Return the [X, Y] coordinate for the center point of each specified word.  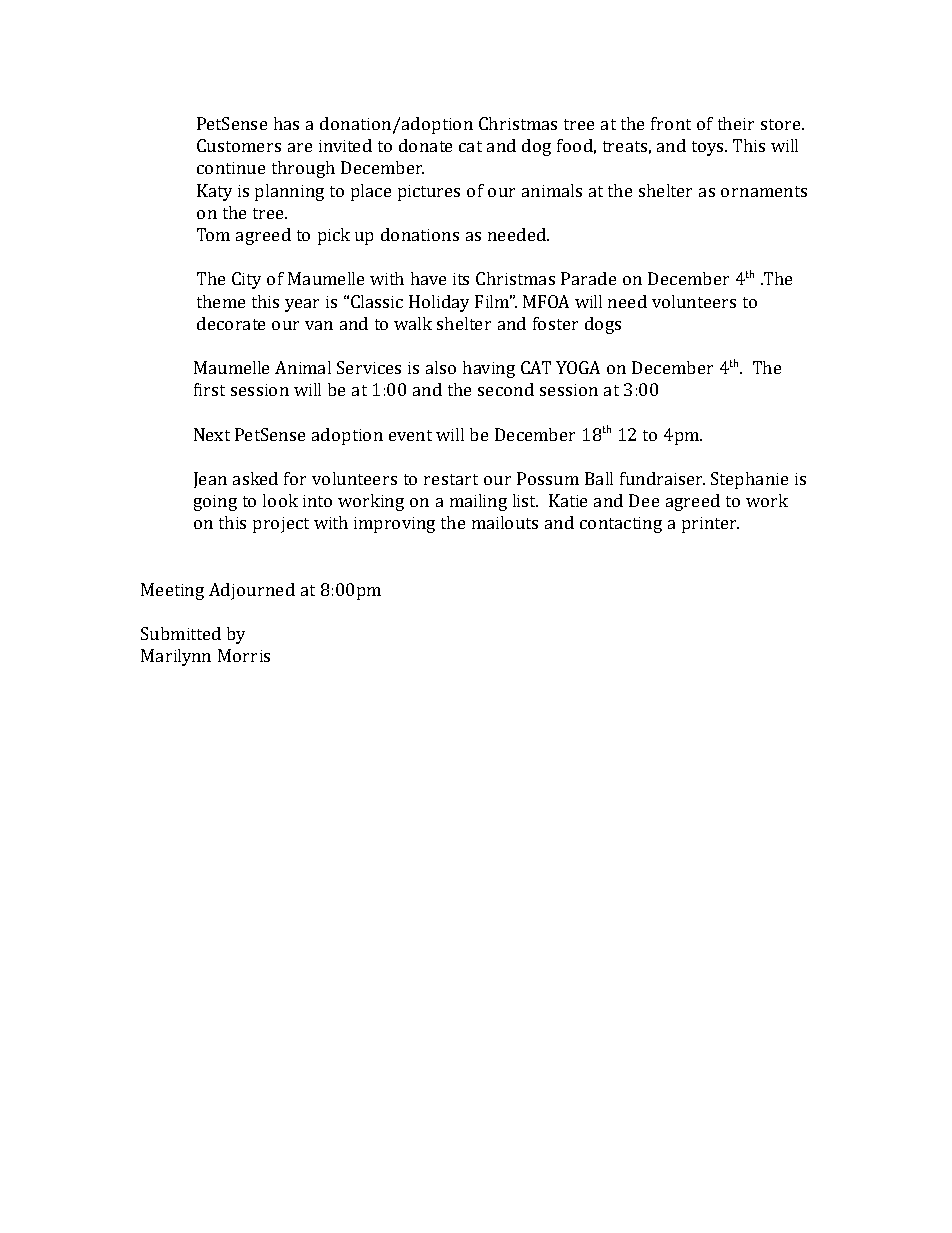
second [506, 389]
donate [425, 145]
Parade [588, 278]
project [281, 525]
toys [709, 148]
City [246, 280]
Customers [239, 145]
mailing [478, 502]
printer [710, 525]
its [461, 279]
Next [212, 434]
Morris [244, 655]
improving [394, 525]
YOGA [578, 367]
